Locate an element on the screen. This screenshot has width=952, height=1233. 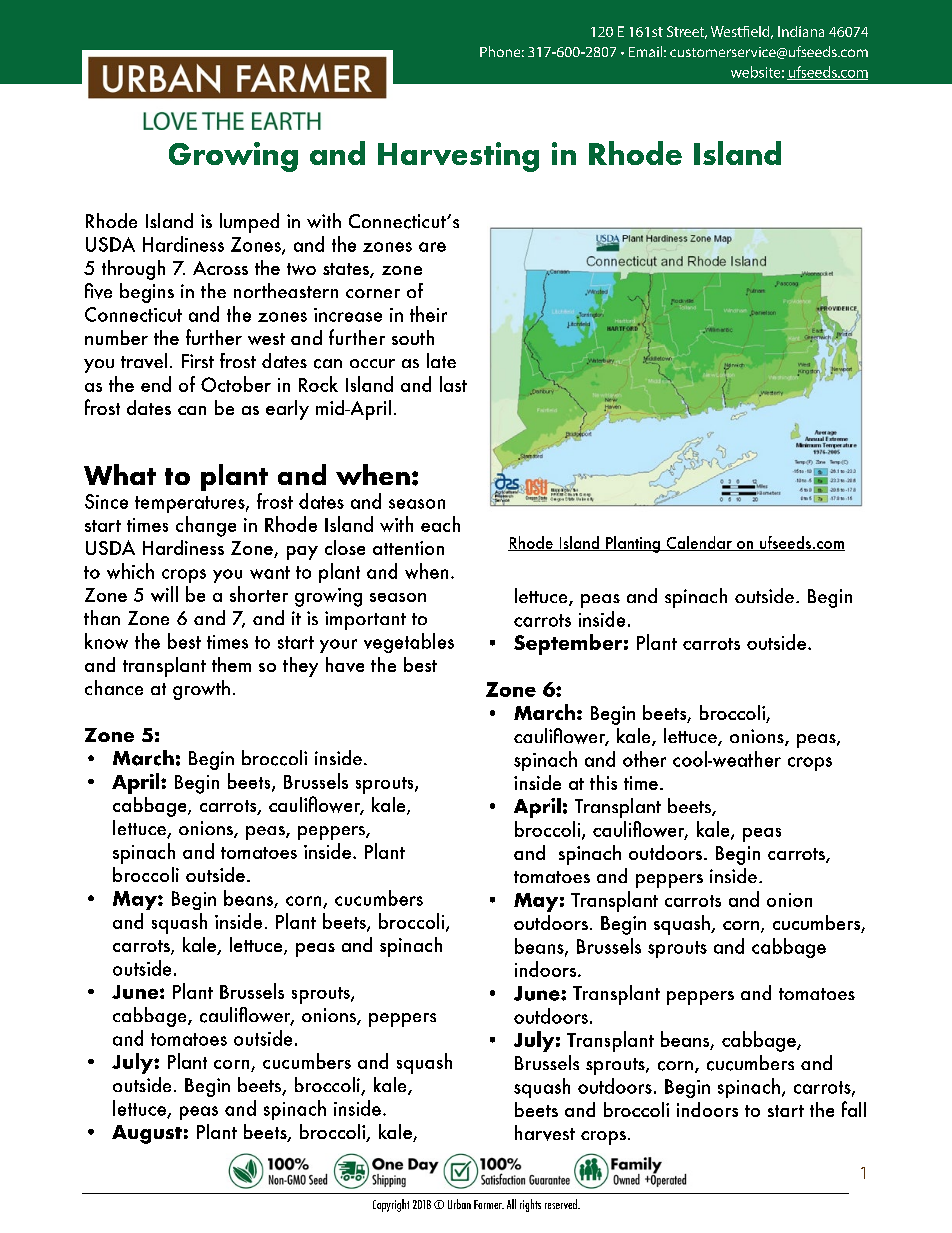
Street is located at coordinates (687, 32).
